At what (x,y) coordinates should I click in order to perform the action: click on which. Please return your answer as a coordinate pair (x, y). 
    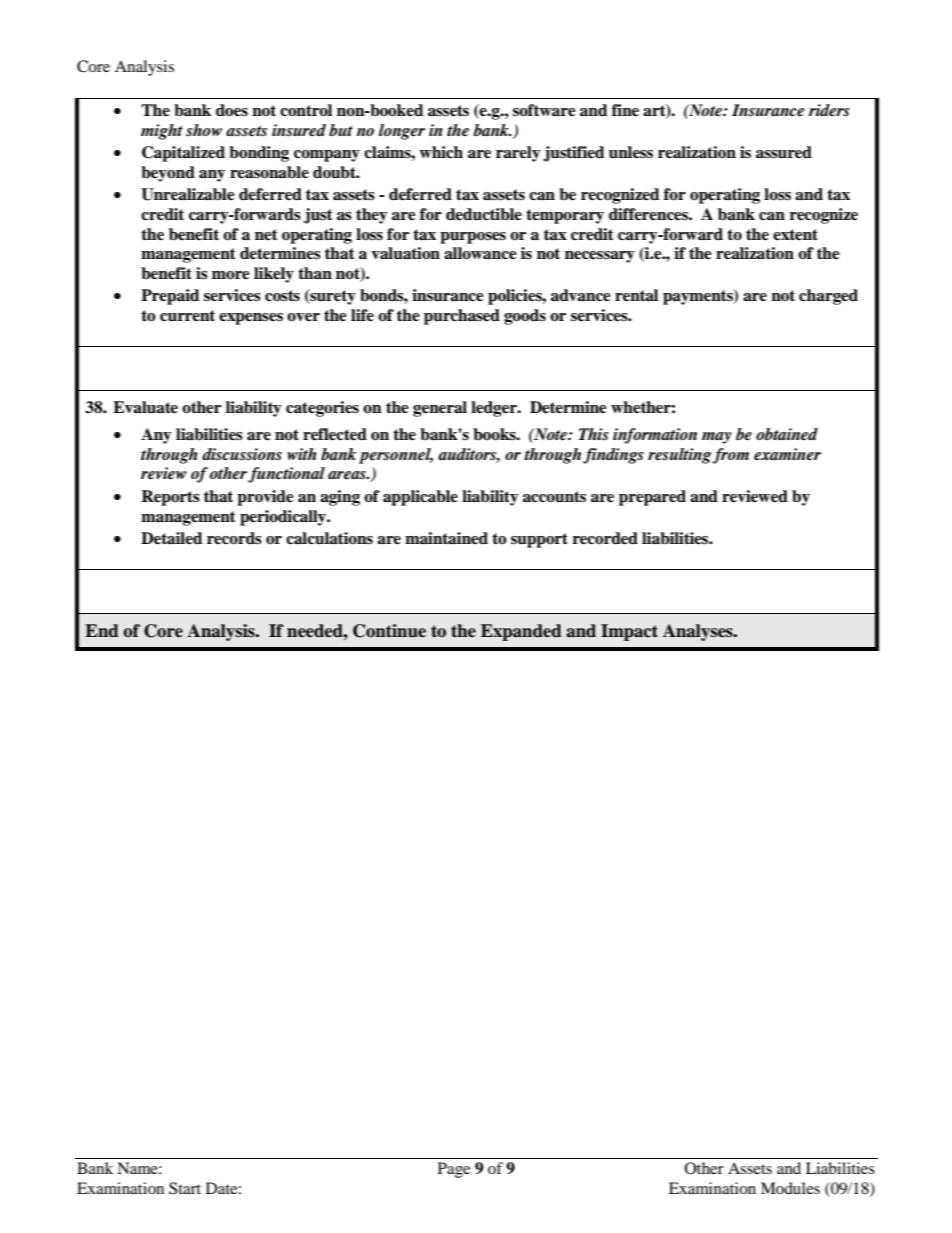
    Looking at the image, I should click on (441, 152).
